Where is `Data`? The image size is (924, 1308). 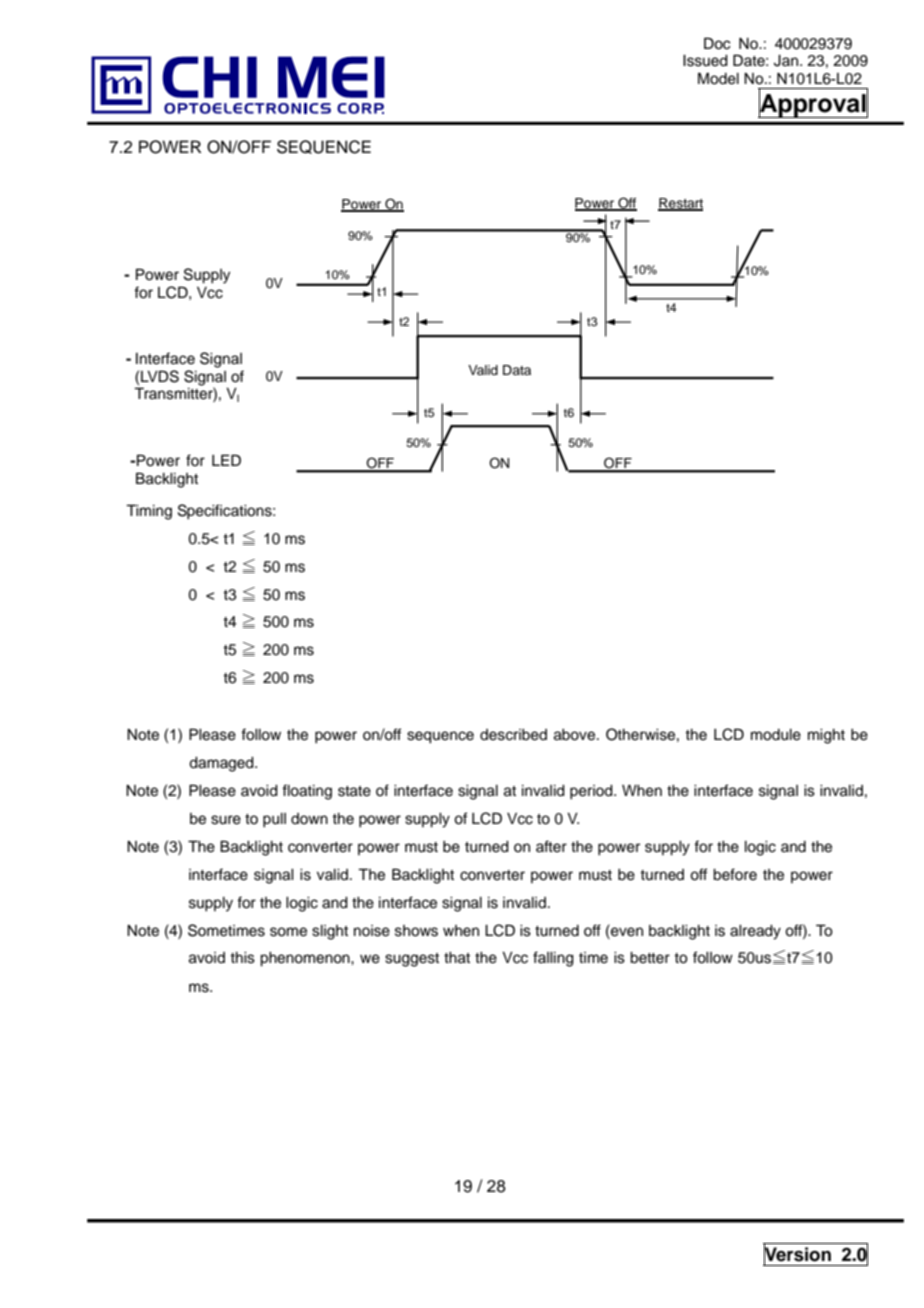
Data is located at coordinates (517, 370).
